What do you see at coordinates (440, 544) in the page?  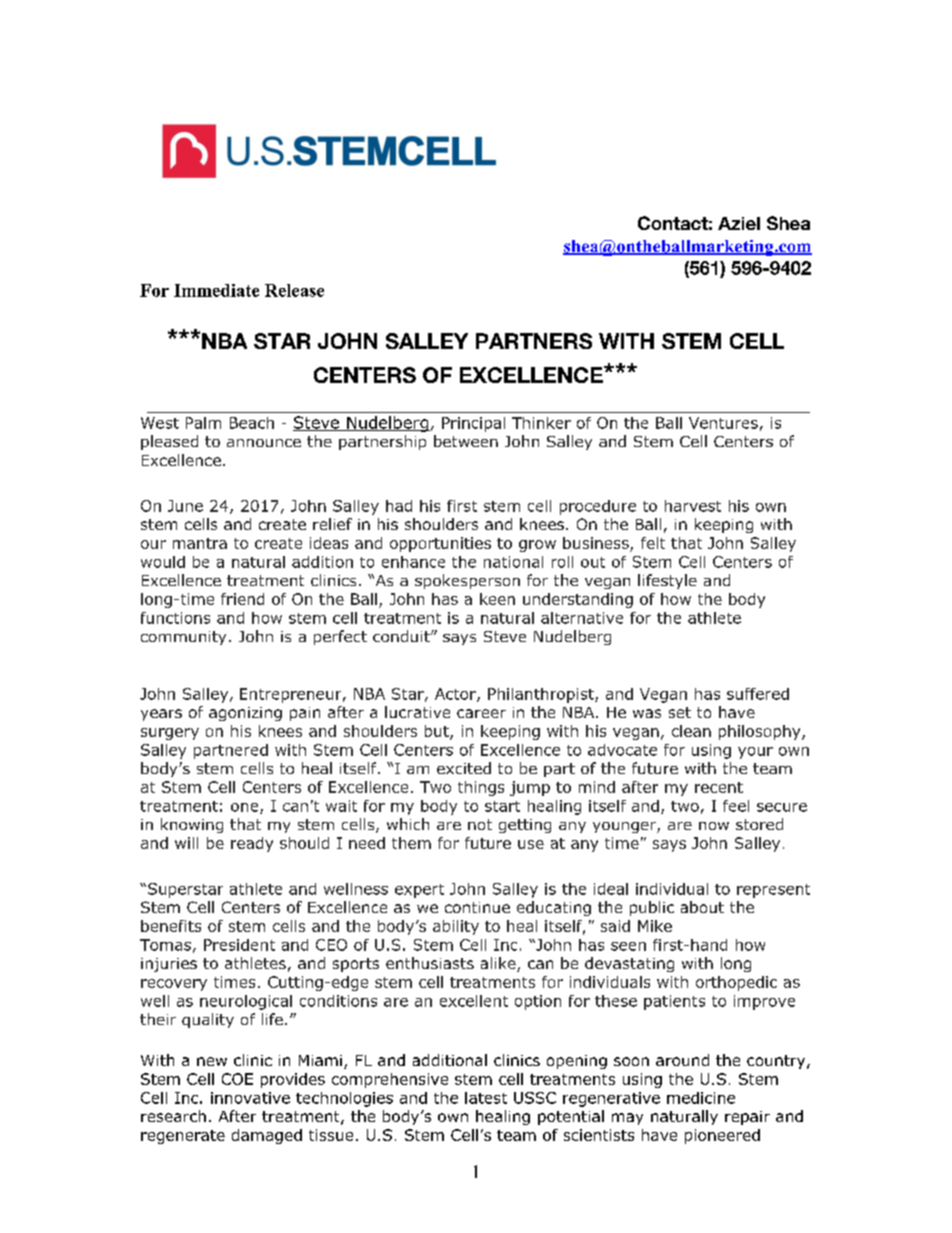 I see `opportunities` at bounding box center [440, 544].
